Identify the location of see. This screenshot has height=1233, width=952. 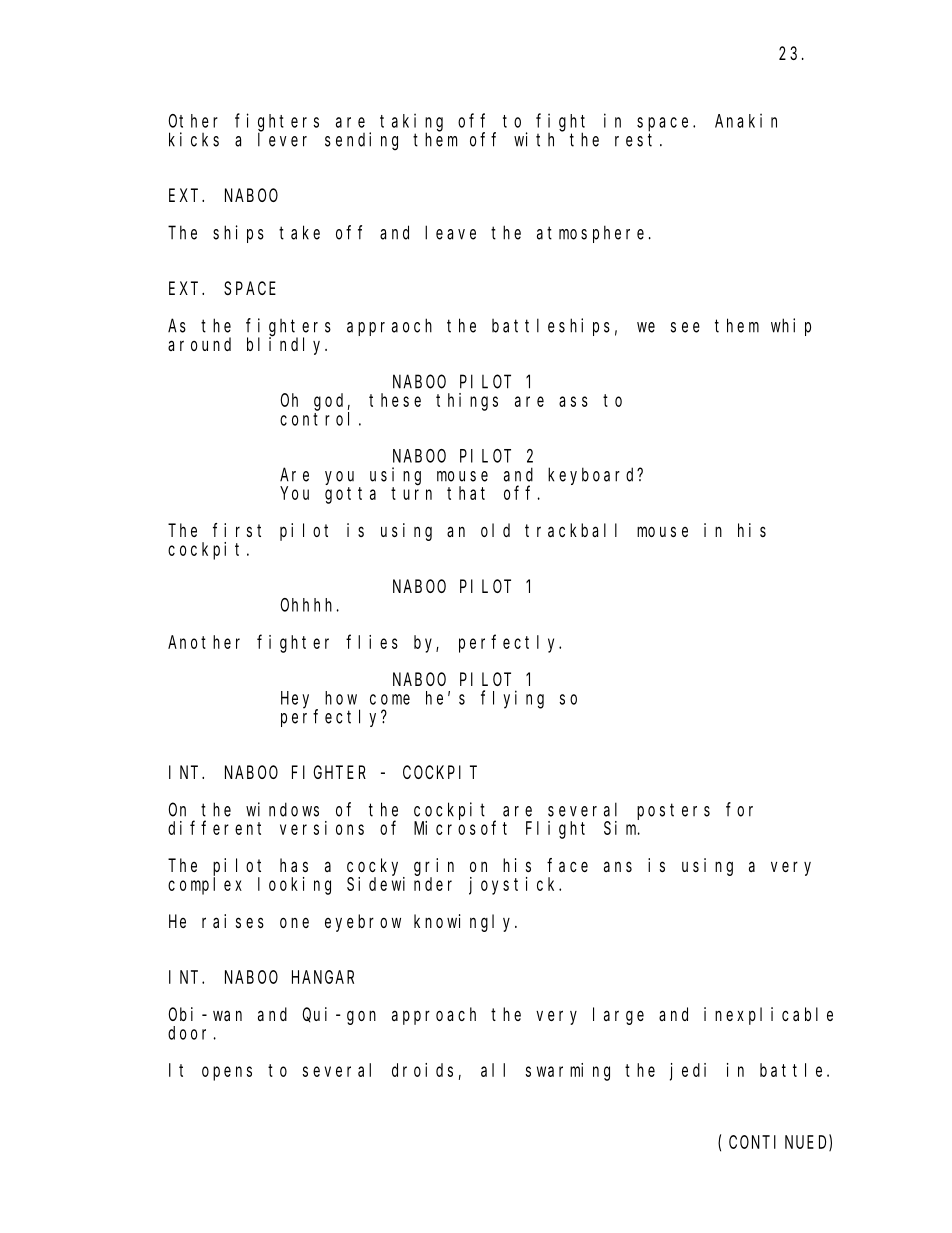
(685, 327).
